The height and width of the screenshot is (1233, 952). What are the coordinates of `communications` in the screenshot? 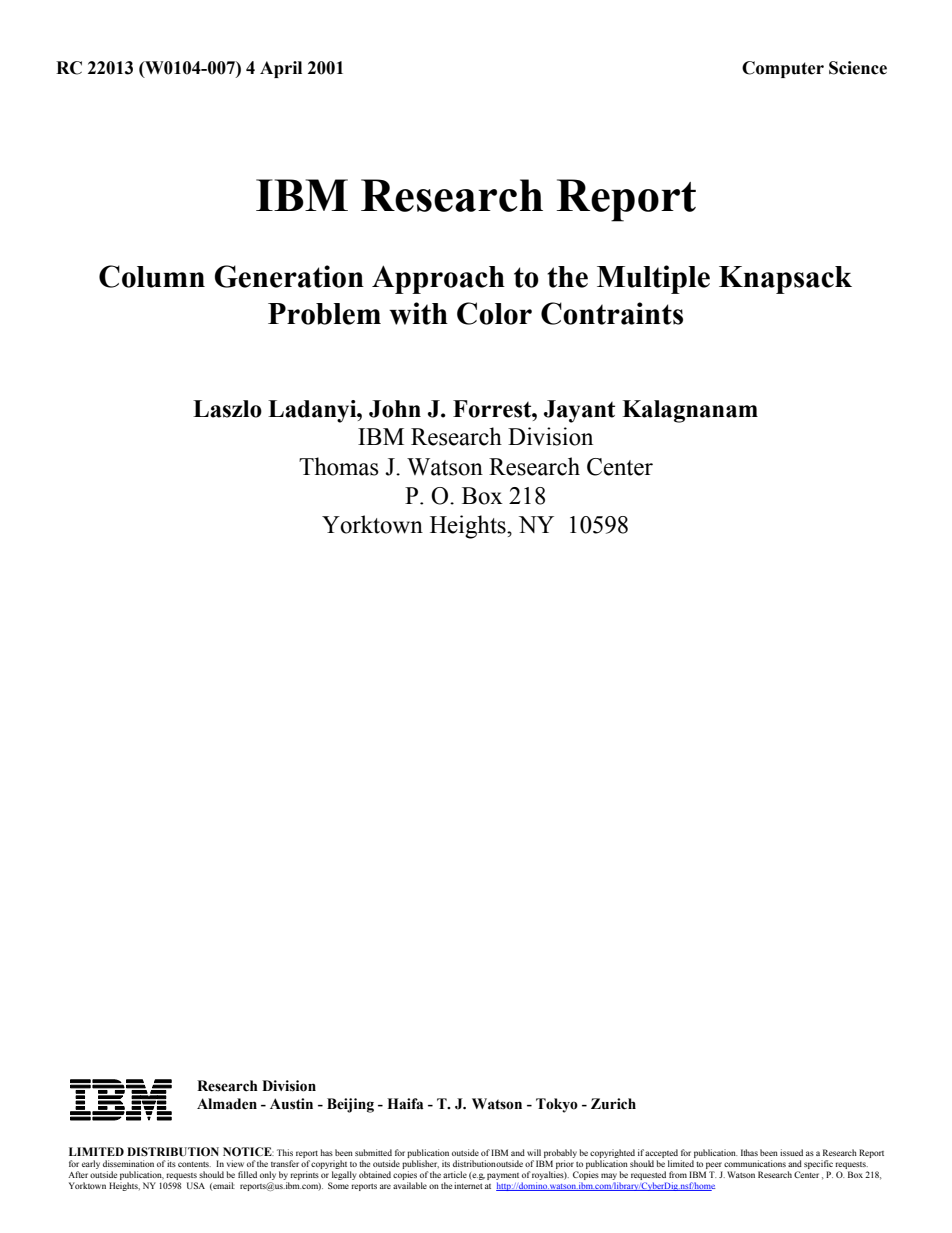 It's located at (755, 1163).
